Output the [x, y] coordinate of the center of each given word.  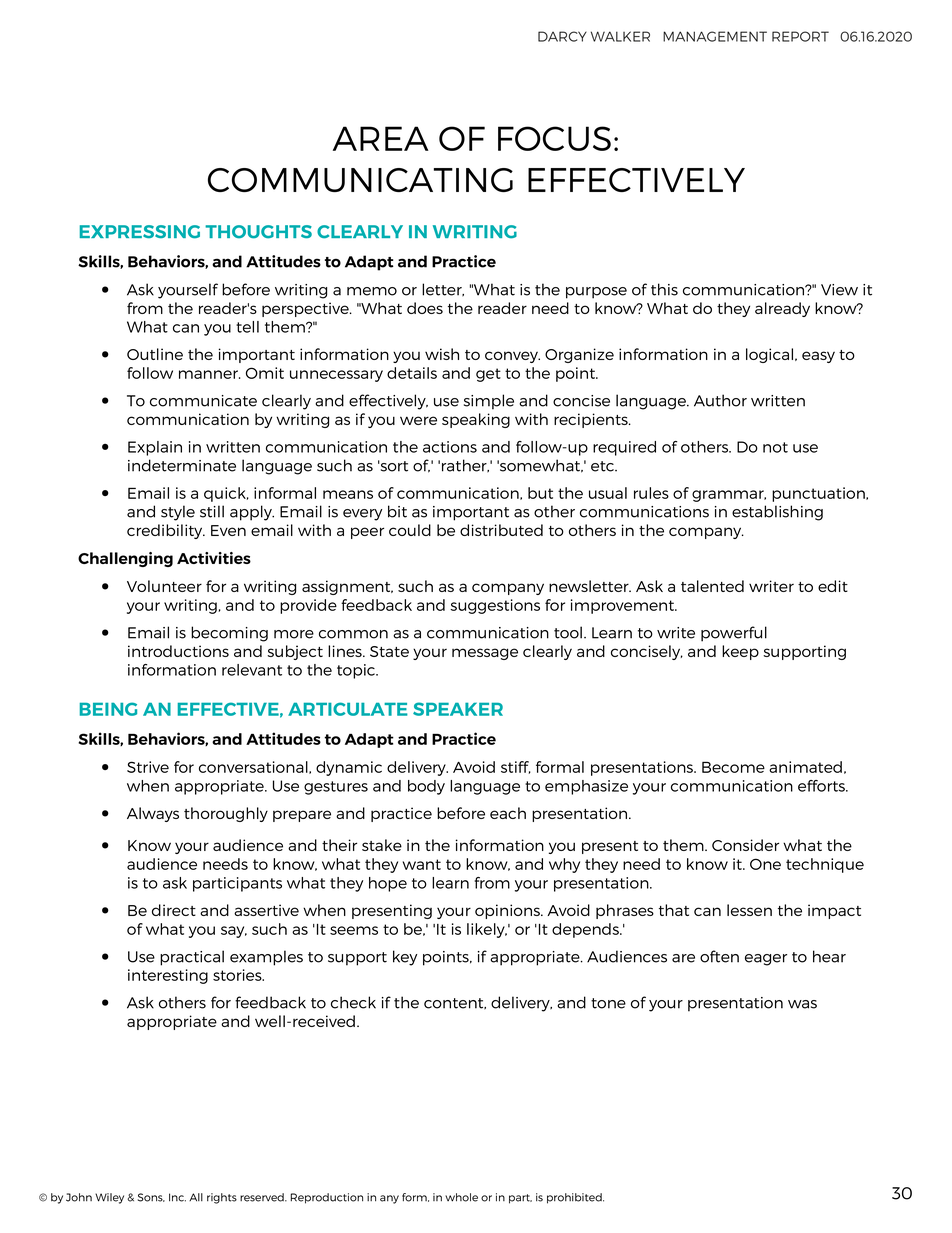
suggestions [495, 606]
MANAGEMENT [715, 36]
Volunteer [164, 586]
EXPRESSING [140, 232]
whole [461, 1197]
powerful [734, 634]
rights [222, 1198]
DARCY [562, 36]
